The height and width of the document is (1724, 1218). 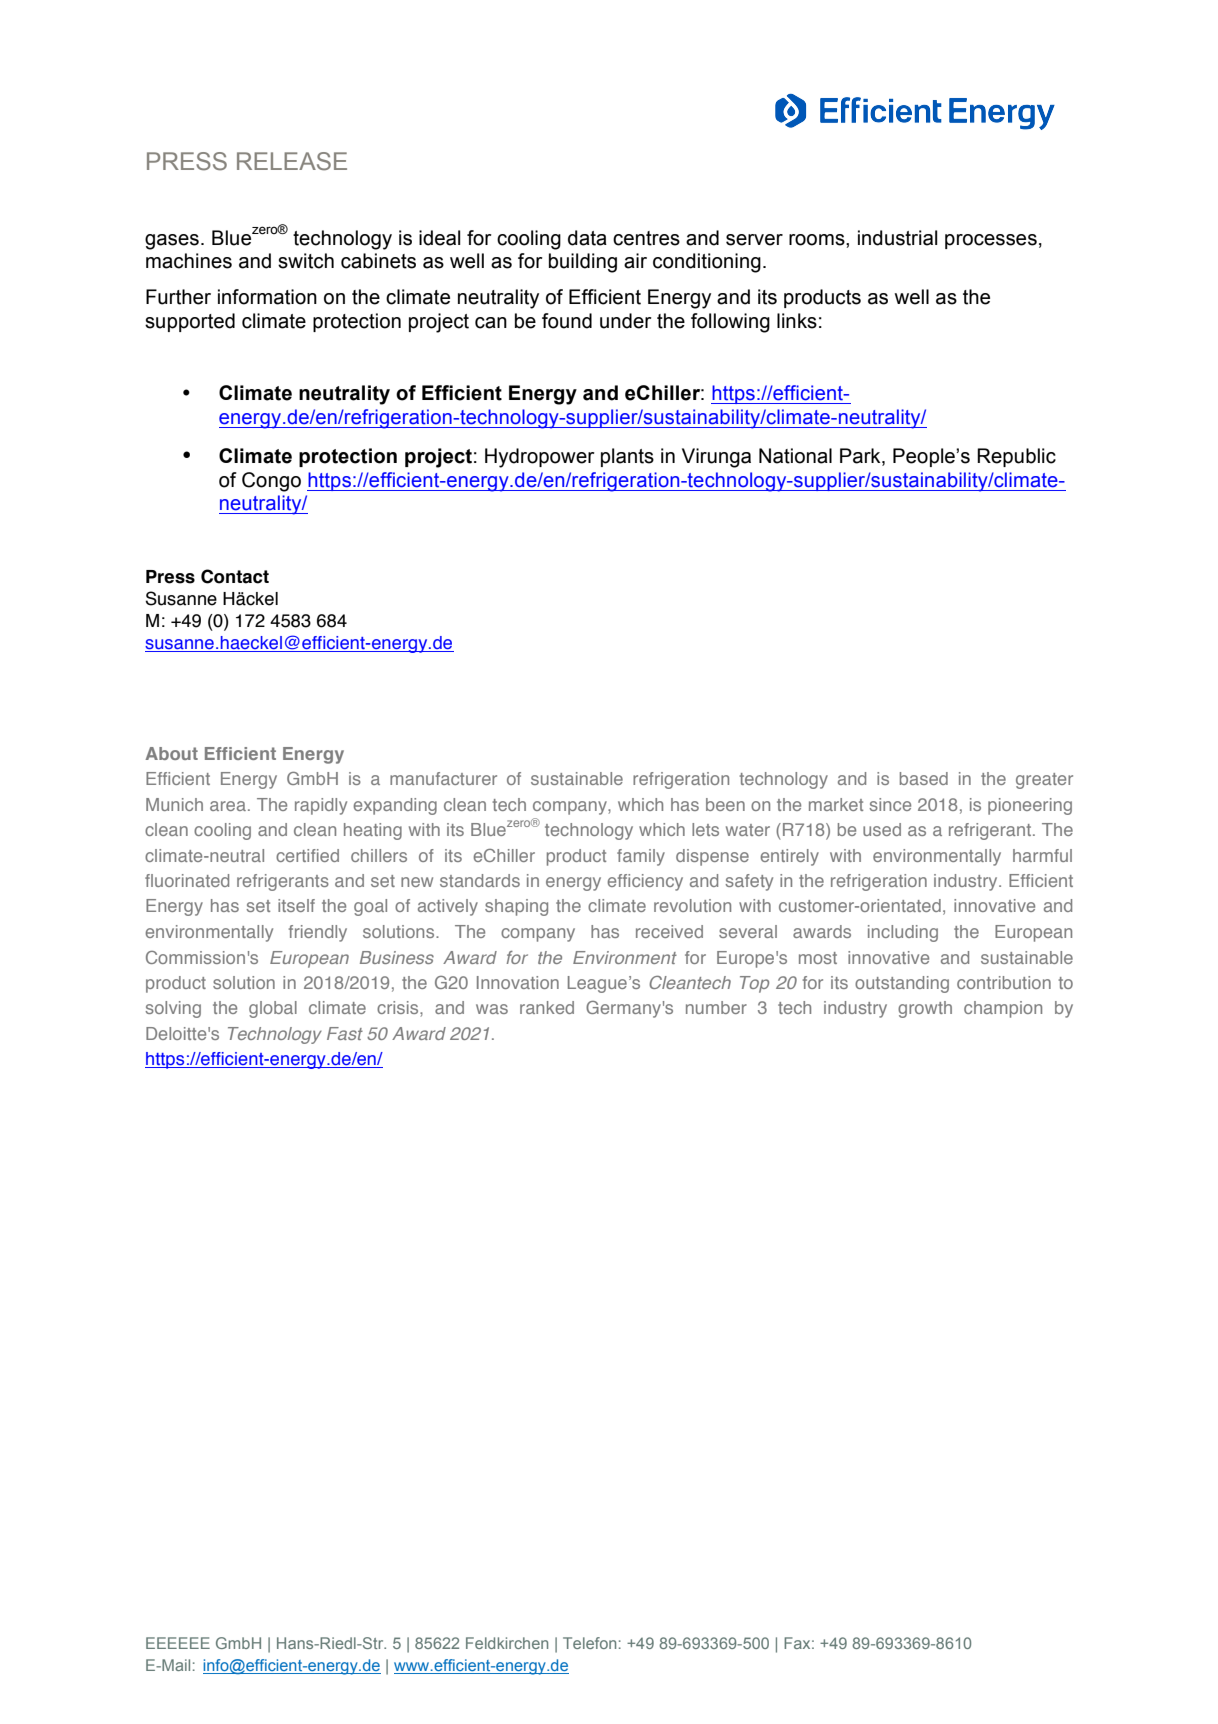 What do you see at coordinates (292, 161) in the document?
I see `RELEASE` at bounding box center [292, 161].
